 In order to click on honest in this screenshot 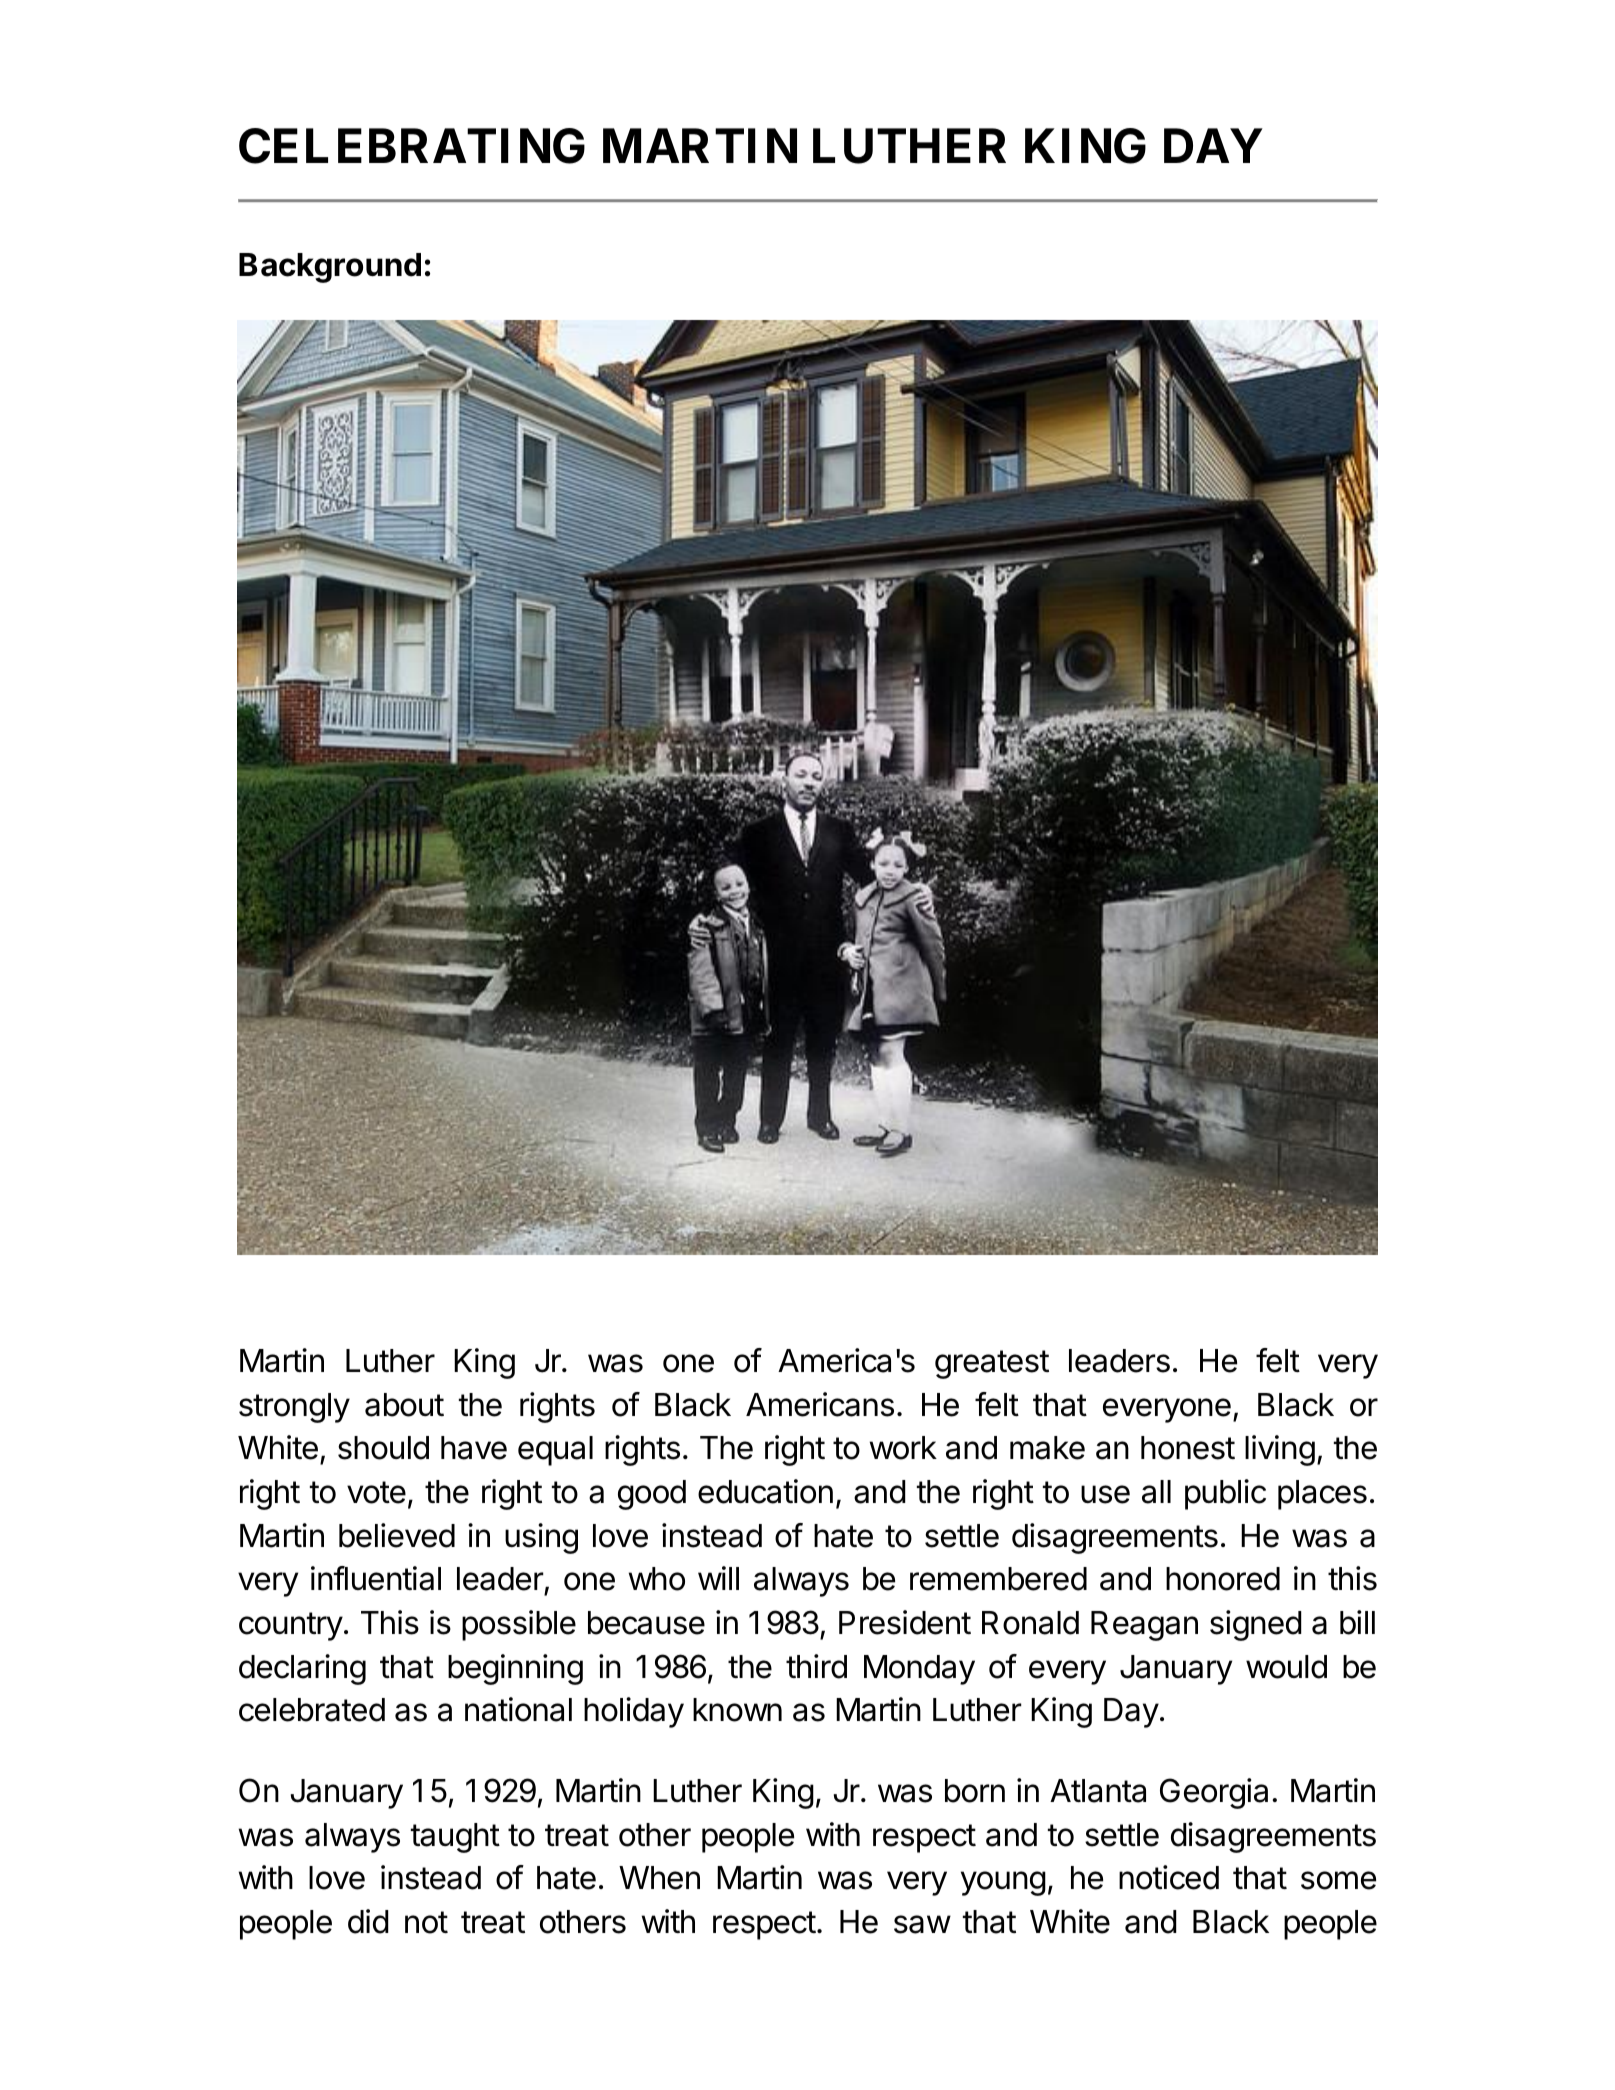, I will do `click(1188, 1448)`.
